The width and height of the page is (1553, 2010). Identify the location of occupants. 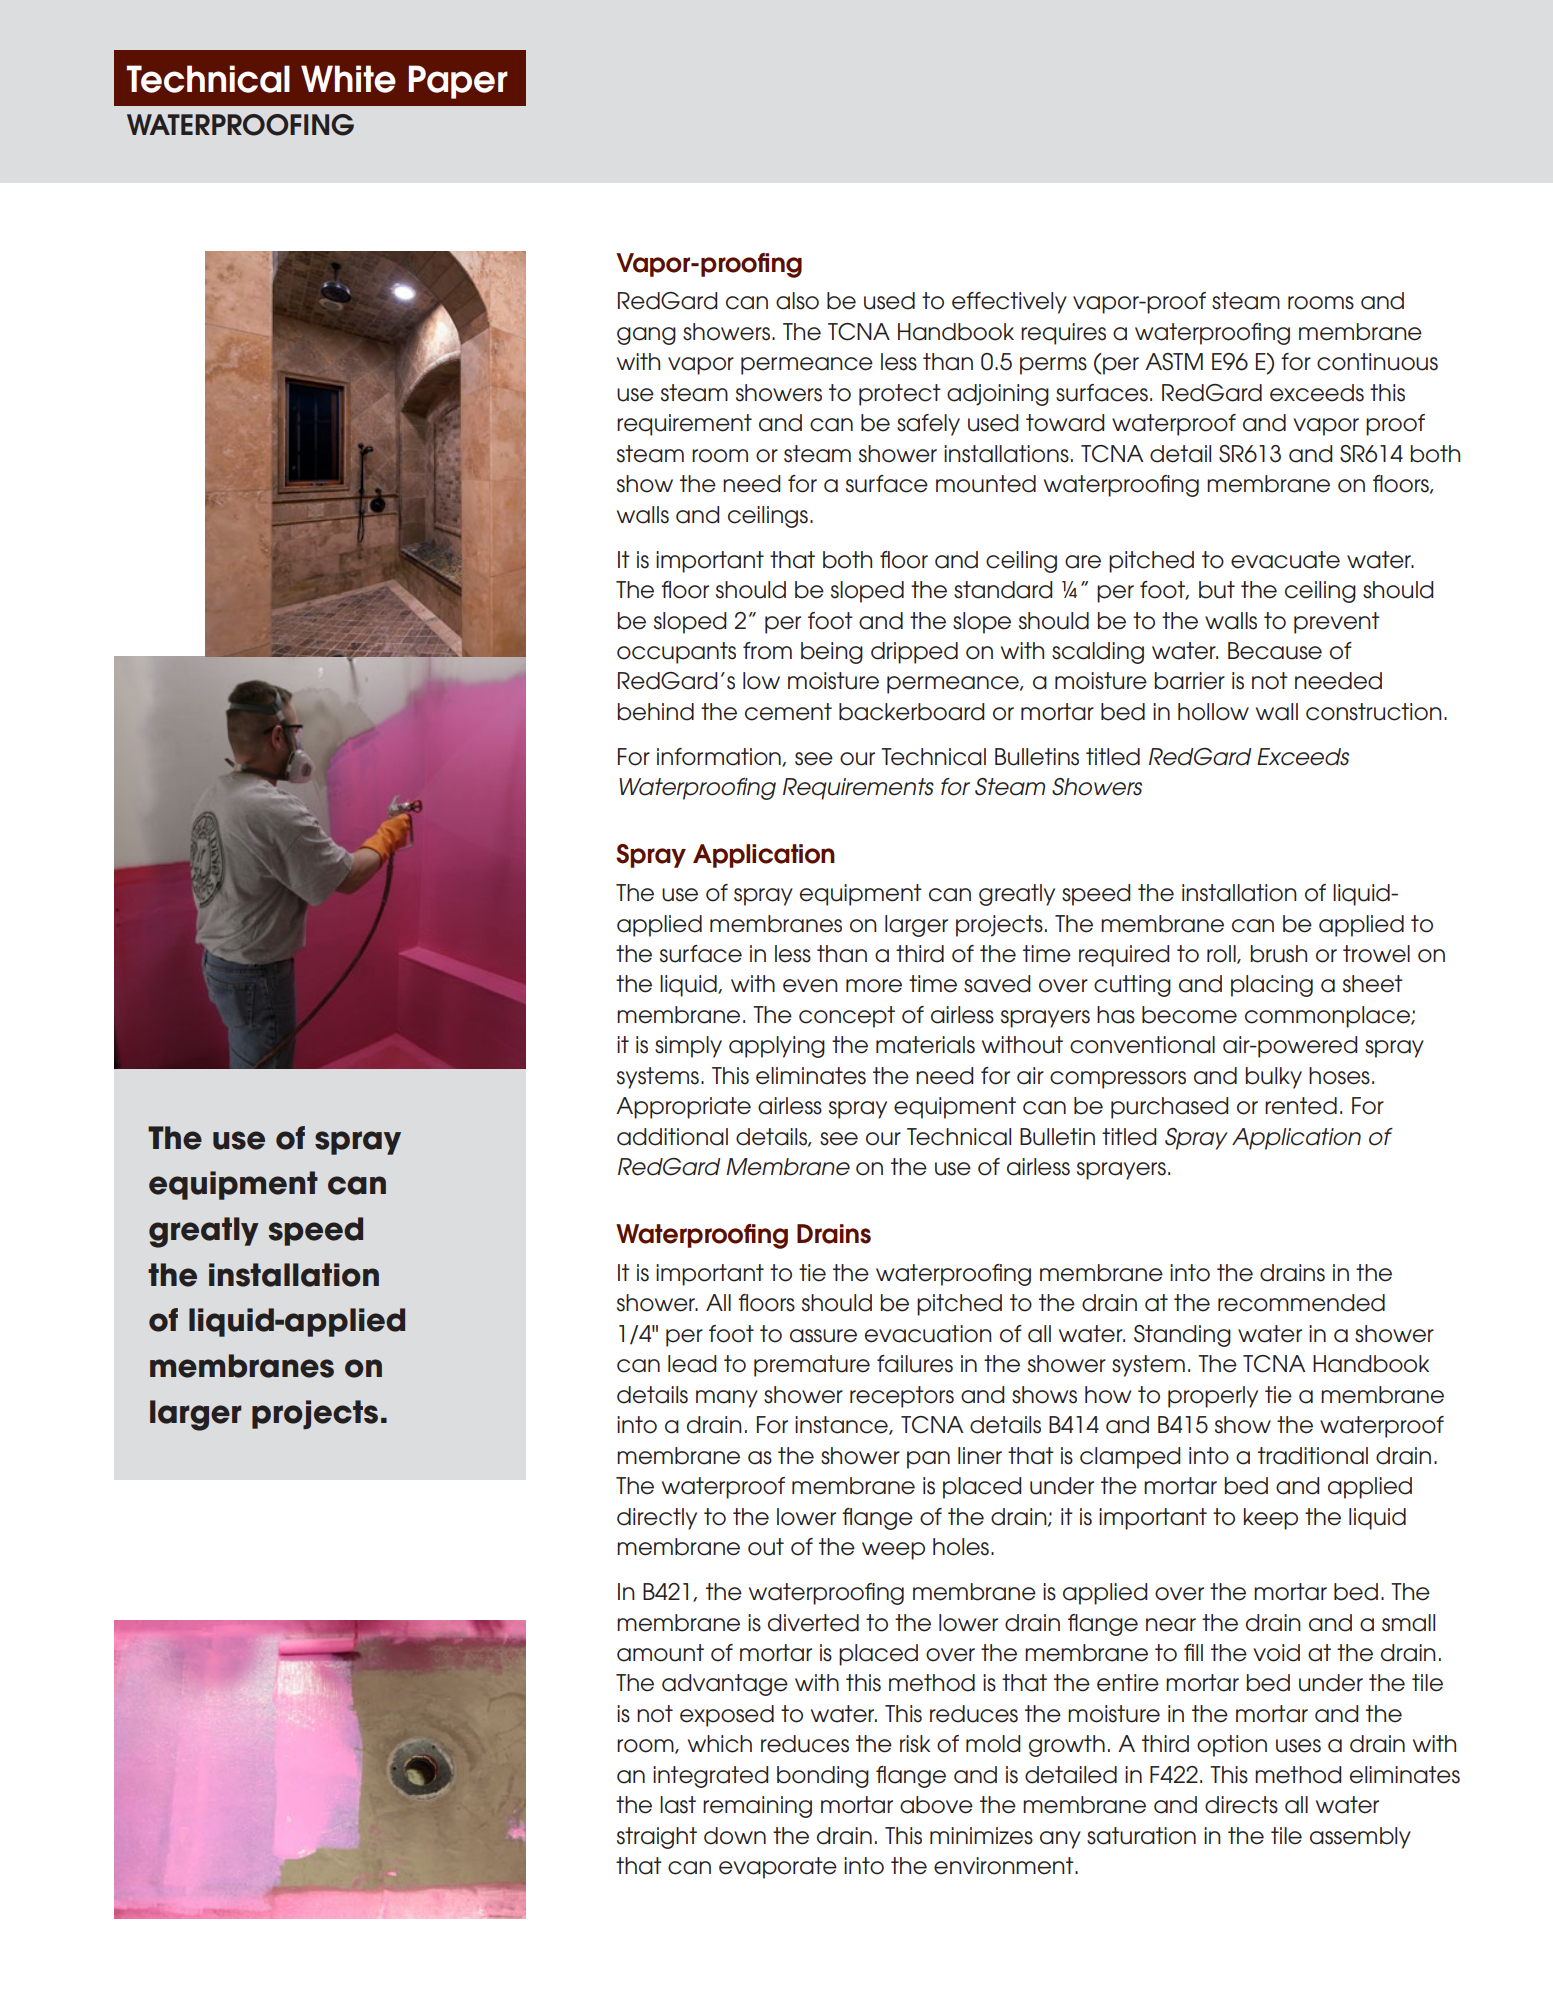
(676, 653).
